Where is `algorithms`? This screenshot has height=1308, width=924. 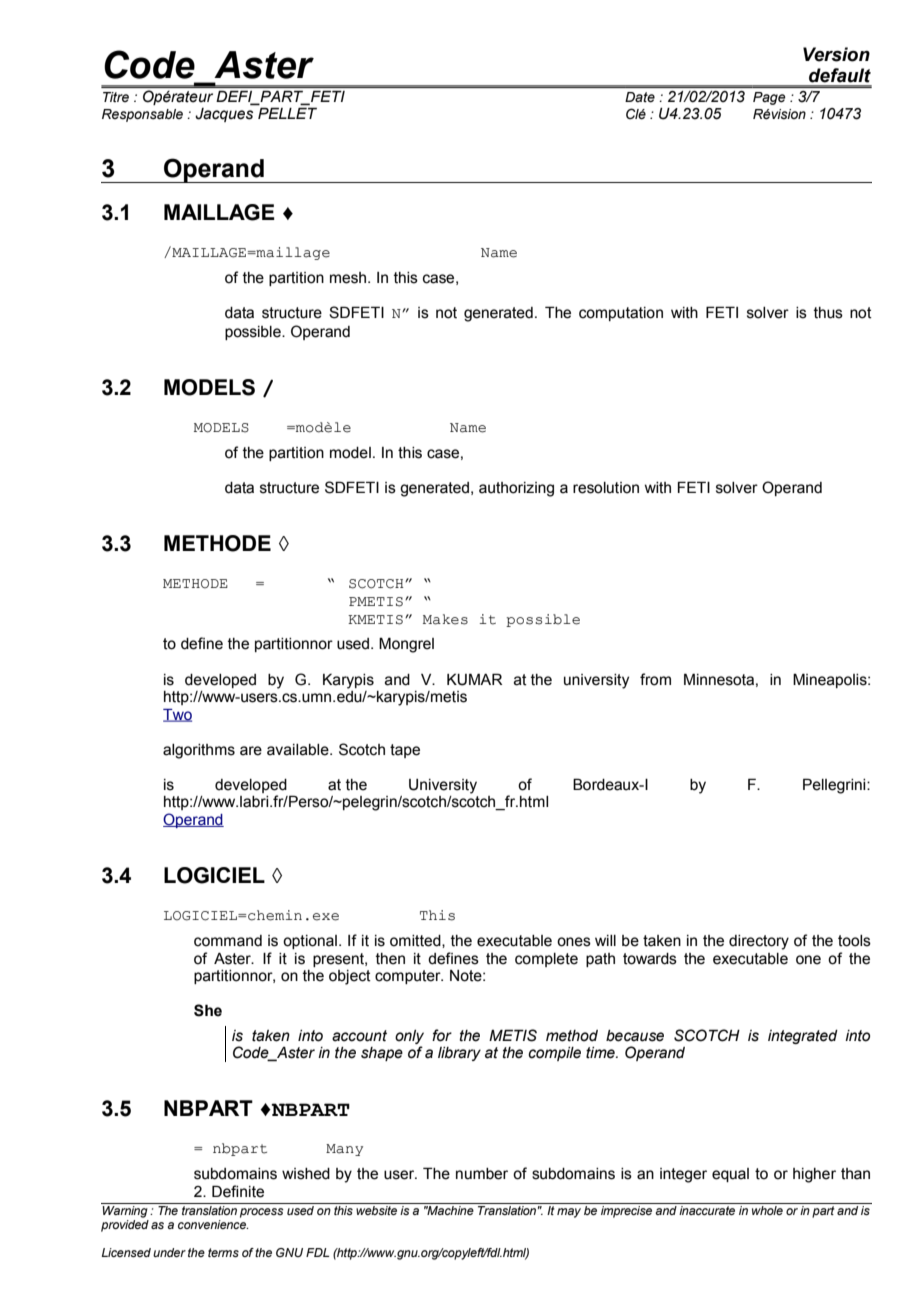 algorithms is located at coordinates (199, 751).
